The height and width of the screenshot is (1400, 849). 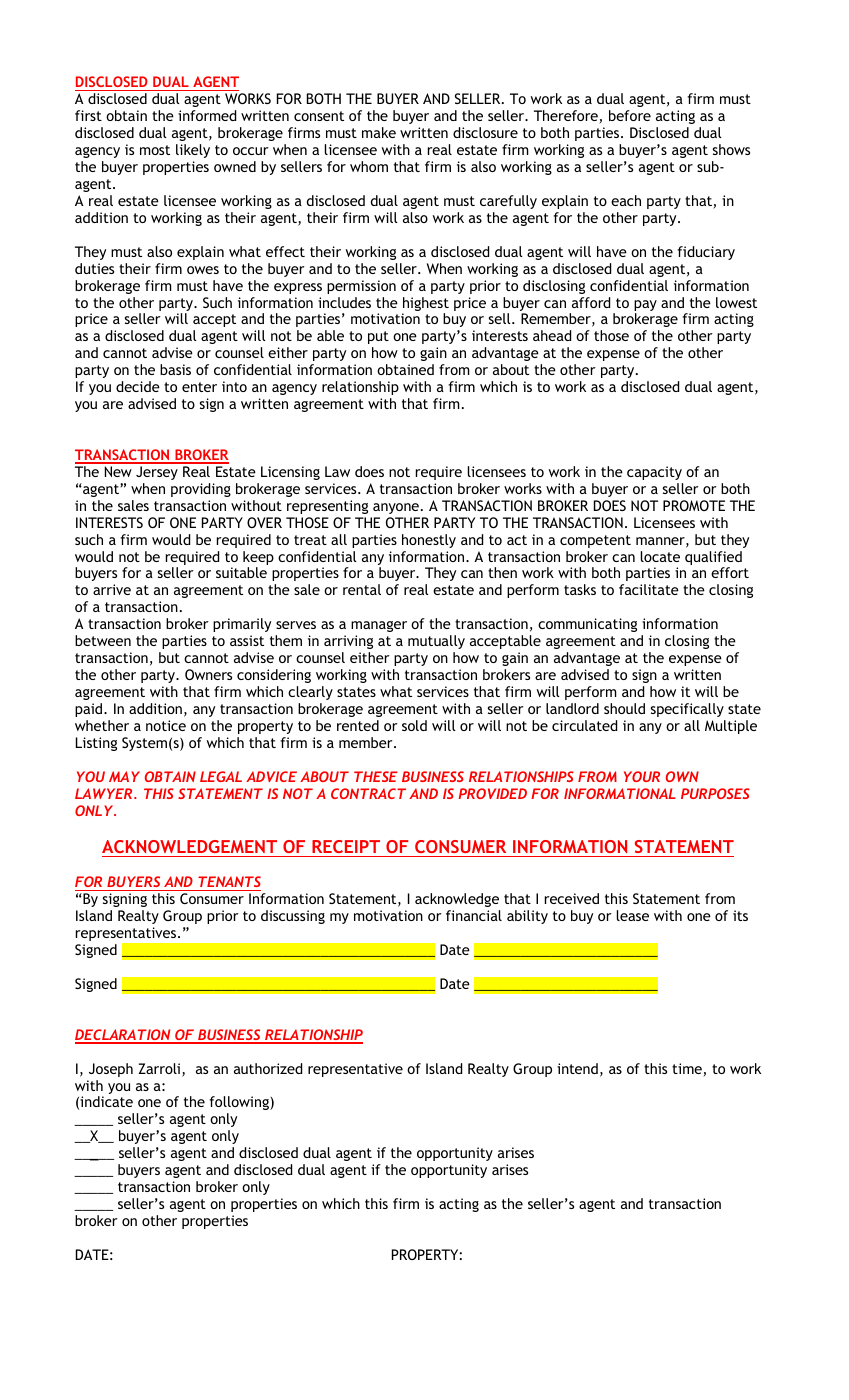 I want to click on most, so click(x=155, y=150).
